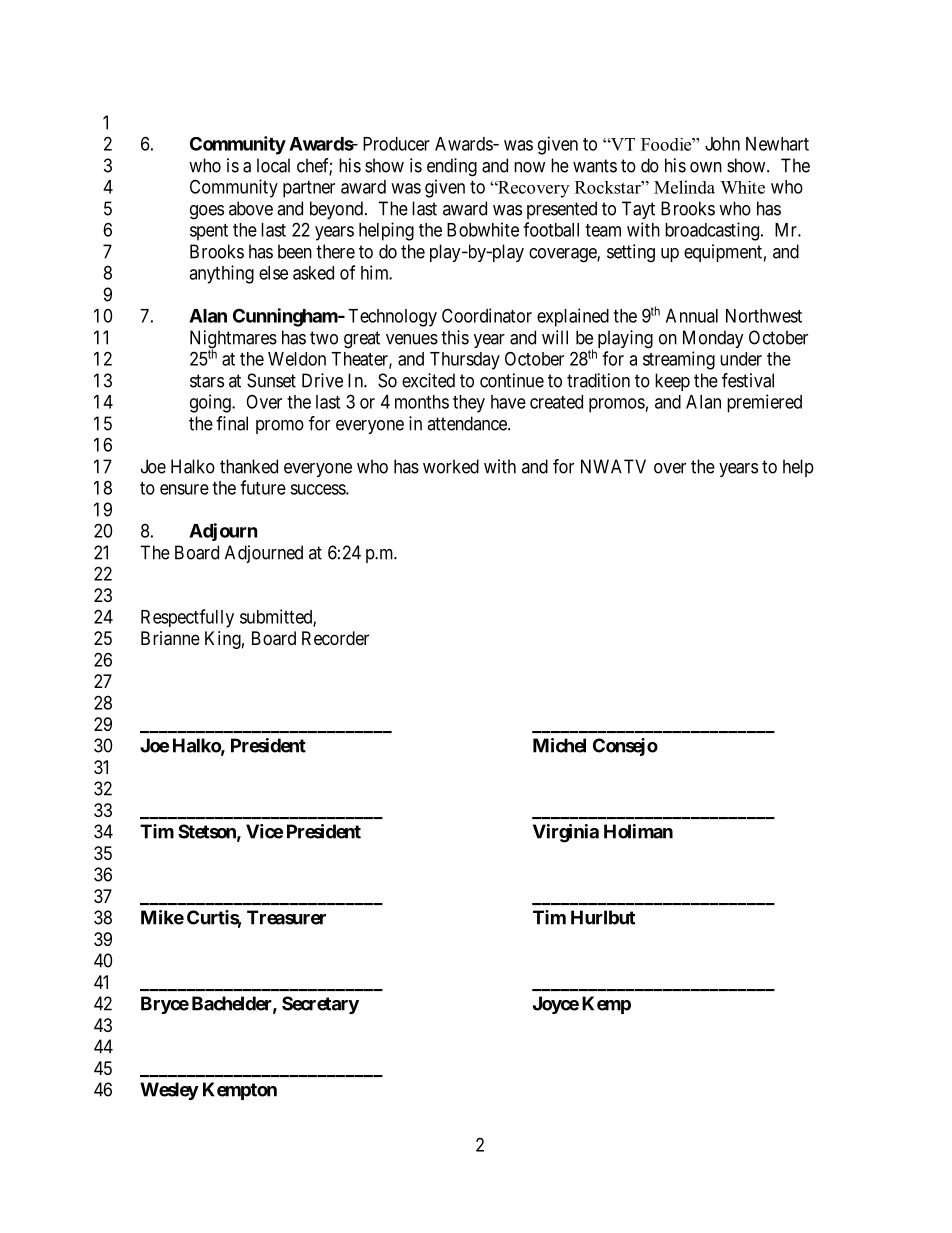 This screenshot has height=1233, width=952. What do you see at coordinates (286, 917) in the screenshot?
I see `Treasurer` at bounding box center [286, 917].
